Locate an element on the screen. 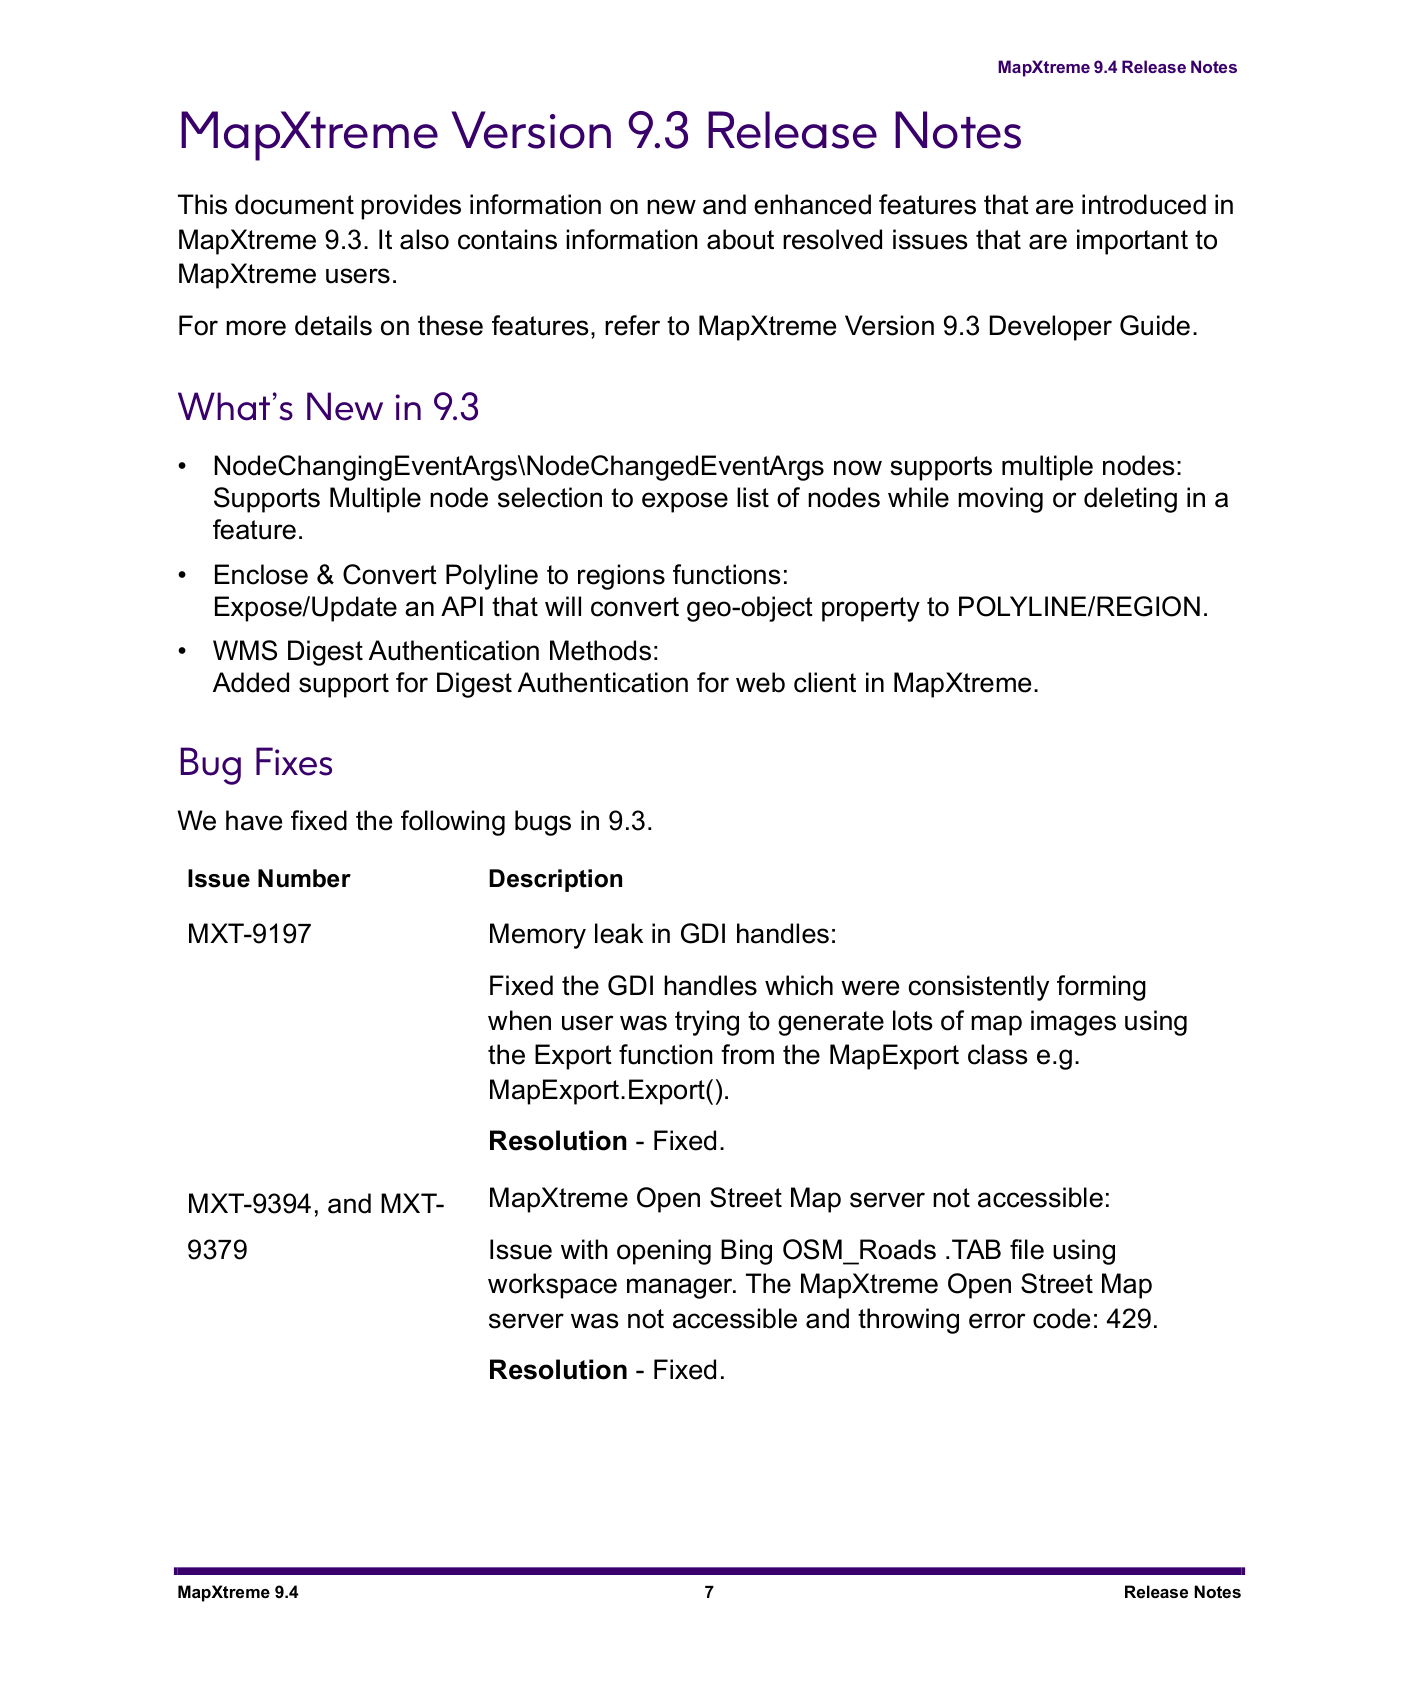 This screenshot has width=1419, height=1685. manager is located at coordinates (681, 1288).
